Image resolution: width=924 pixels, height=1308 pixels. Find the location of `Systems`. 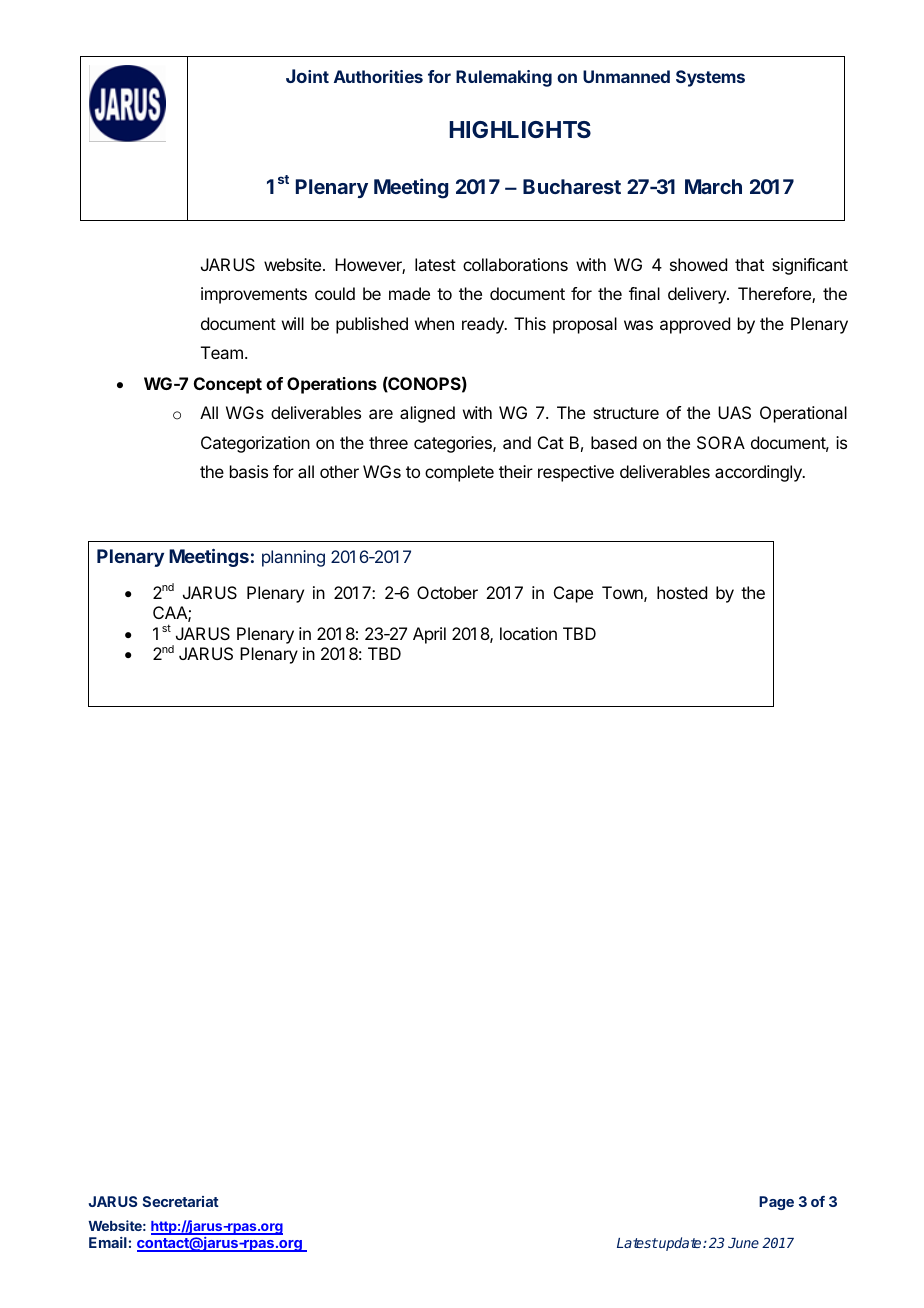

Systems is located at coordinates (710, 78).
